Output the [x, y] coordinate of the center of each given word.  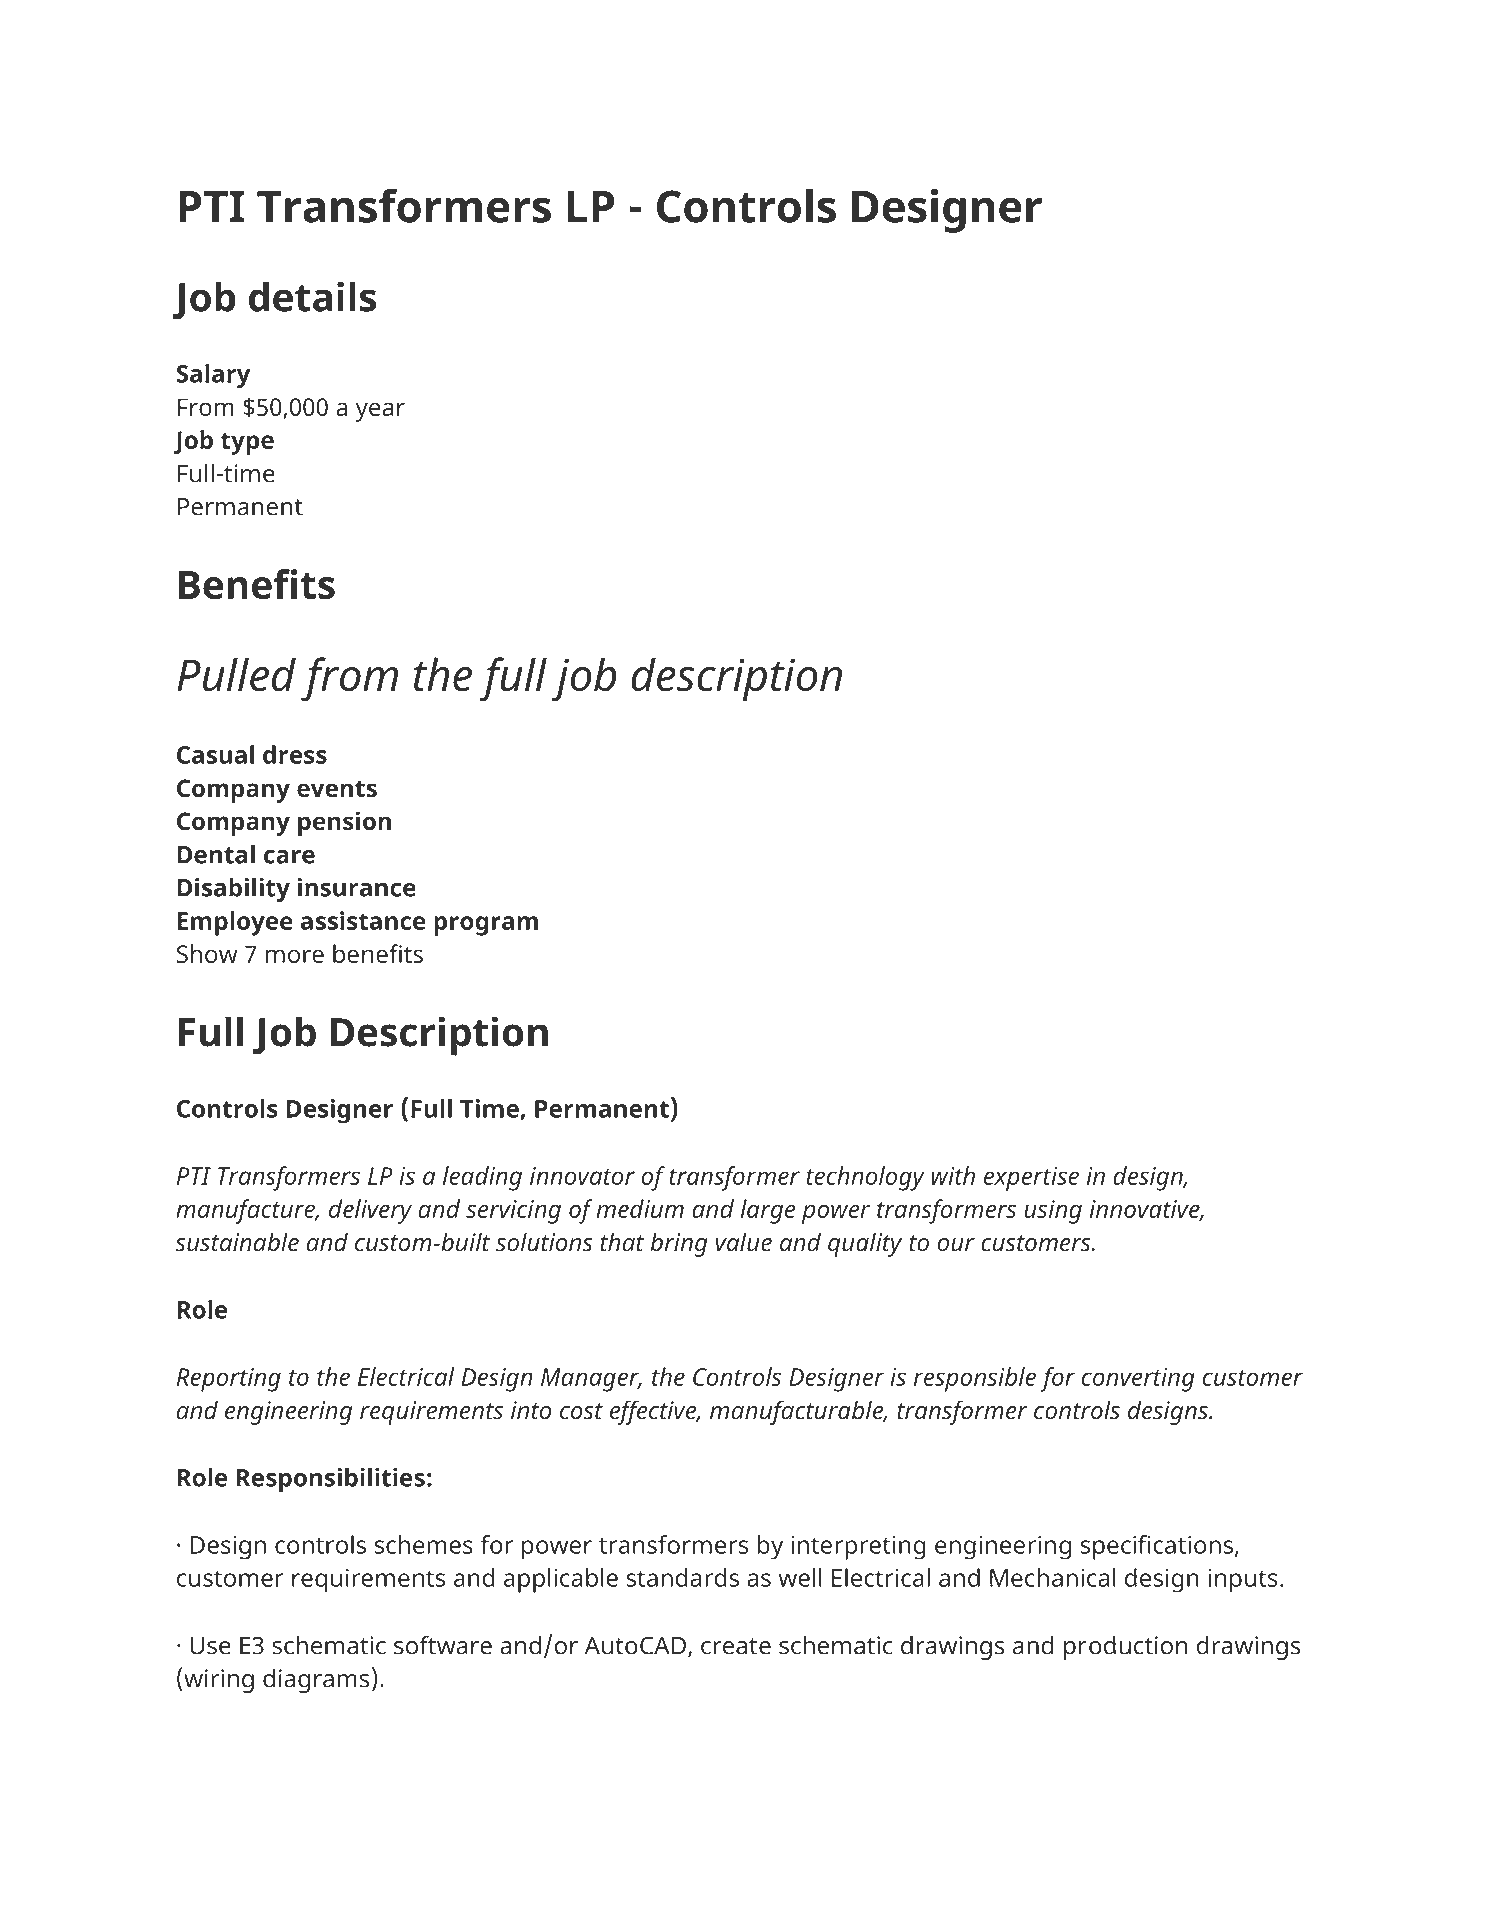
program [486, 926]
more [295, 956]
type [247, 443]
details [312, 296]
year [380, 412]
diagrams [316, 1681]
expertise [1031, 1179]
